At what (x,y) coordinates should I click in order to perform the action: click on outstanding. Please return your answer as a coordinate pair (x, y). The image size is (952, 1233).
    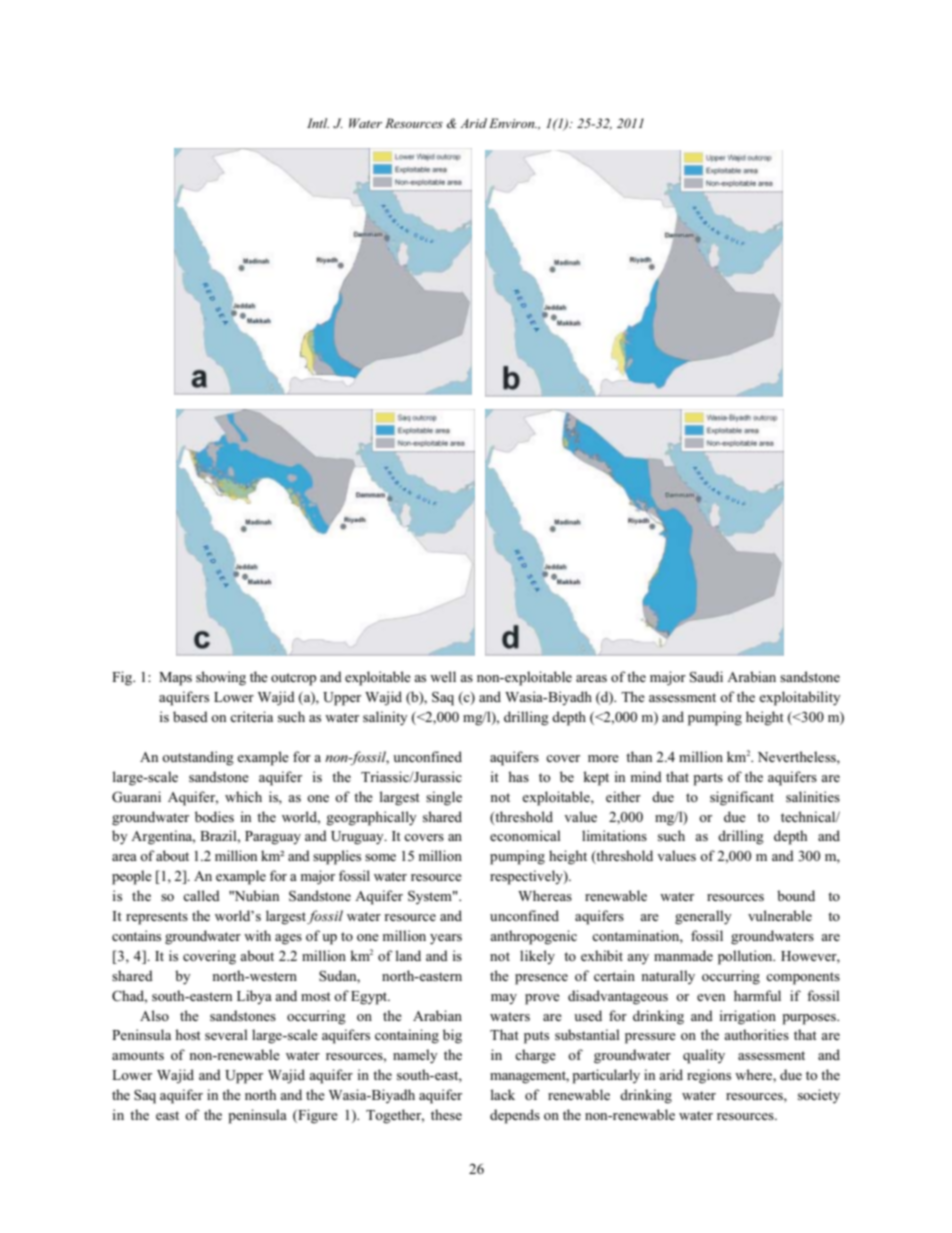
    Looking at the image, I should click on (198, 758).
